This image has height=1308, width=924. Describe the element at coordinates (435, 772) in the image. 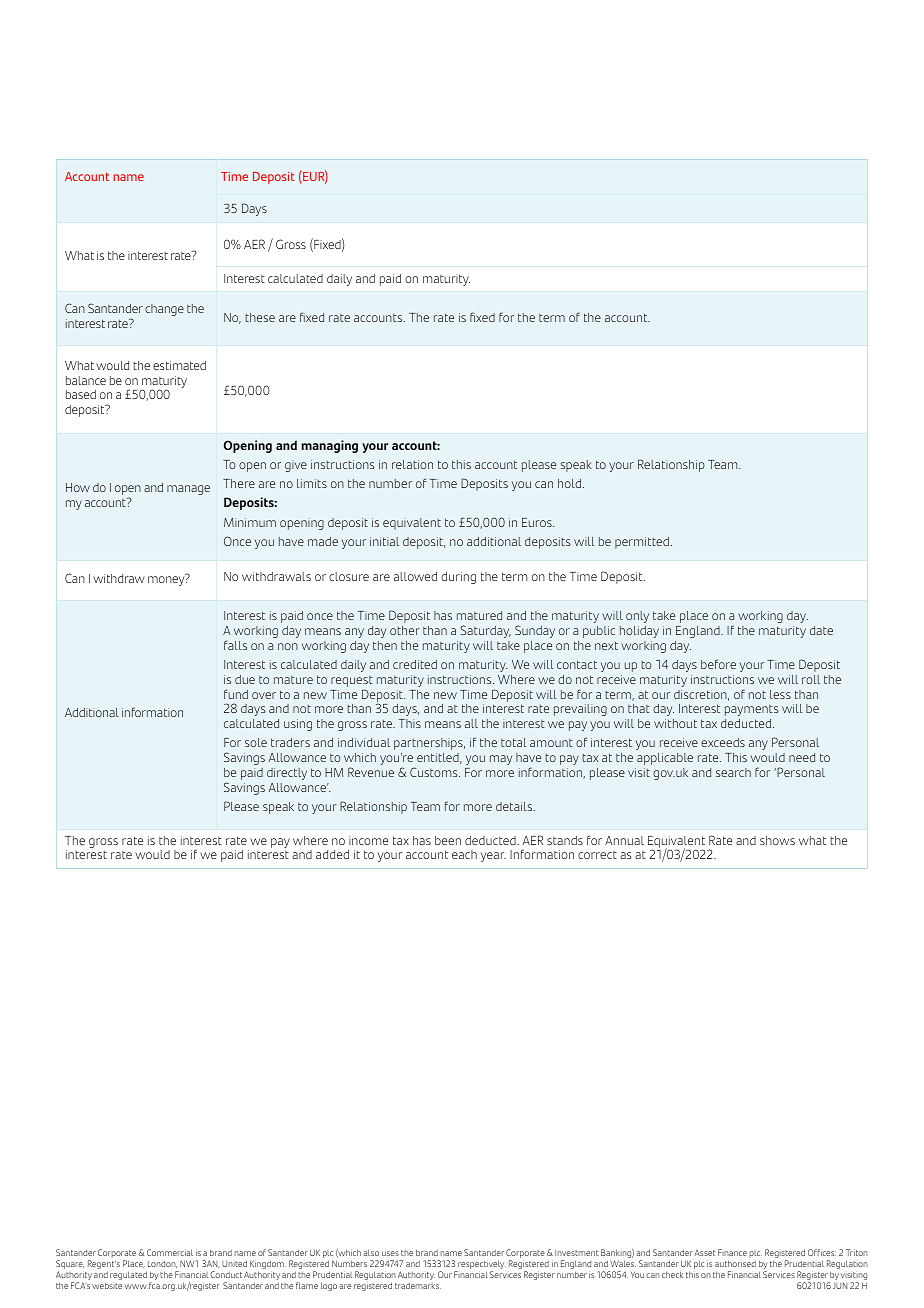

I see `Customs` at that location.
